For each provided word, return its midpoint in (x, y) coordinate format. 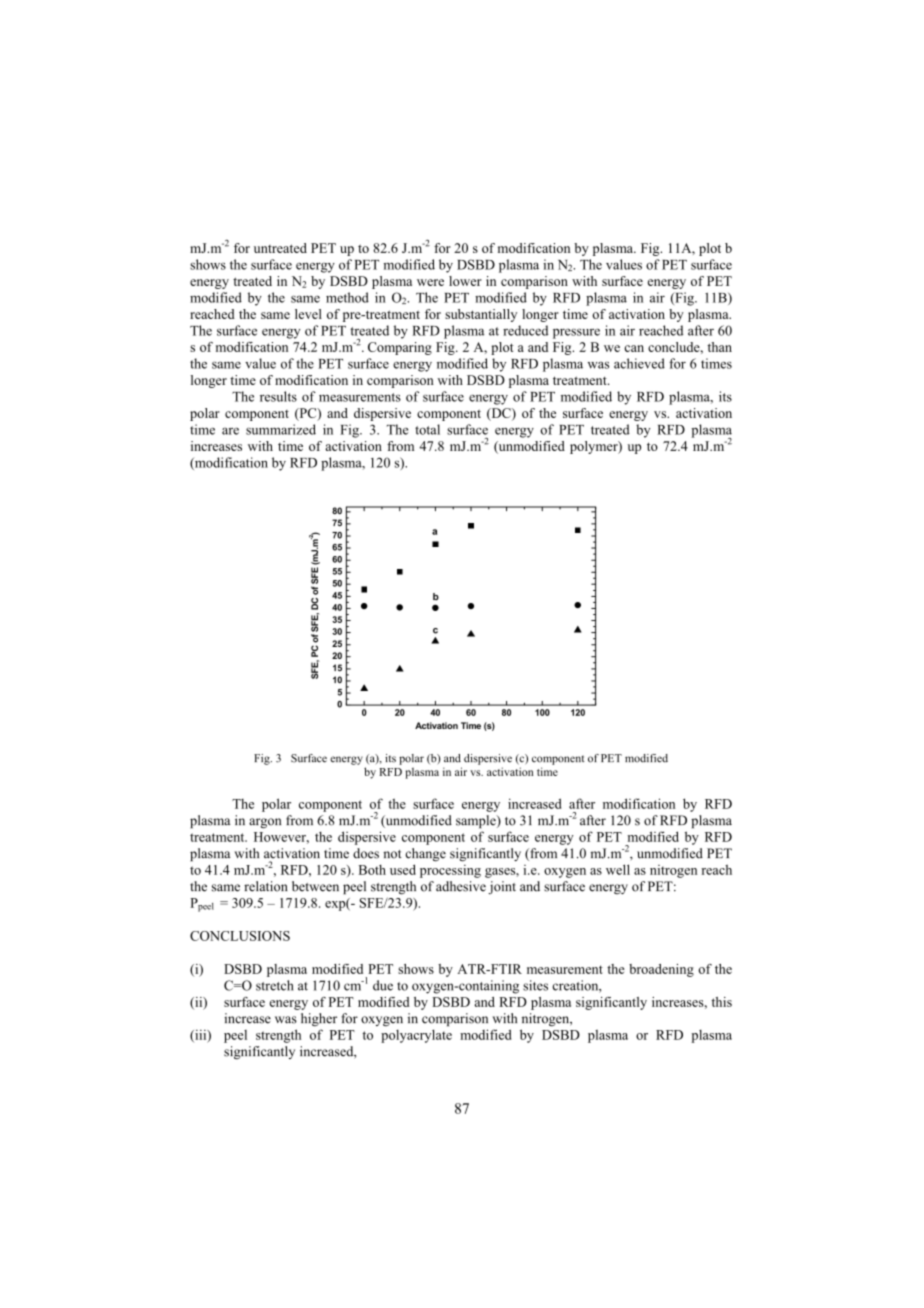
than (720, 347)
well (618, 869)
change (426, 855)
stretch (275, 985)
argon (265, 823)
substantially (481, 315)
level (308, 314)
